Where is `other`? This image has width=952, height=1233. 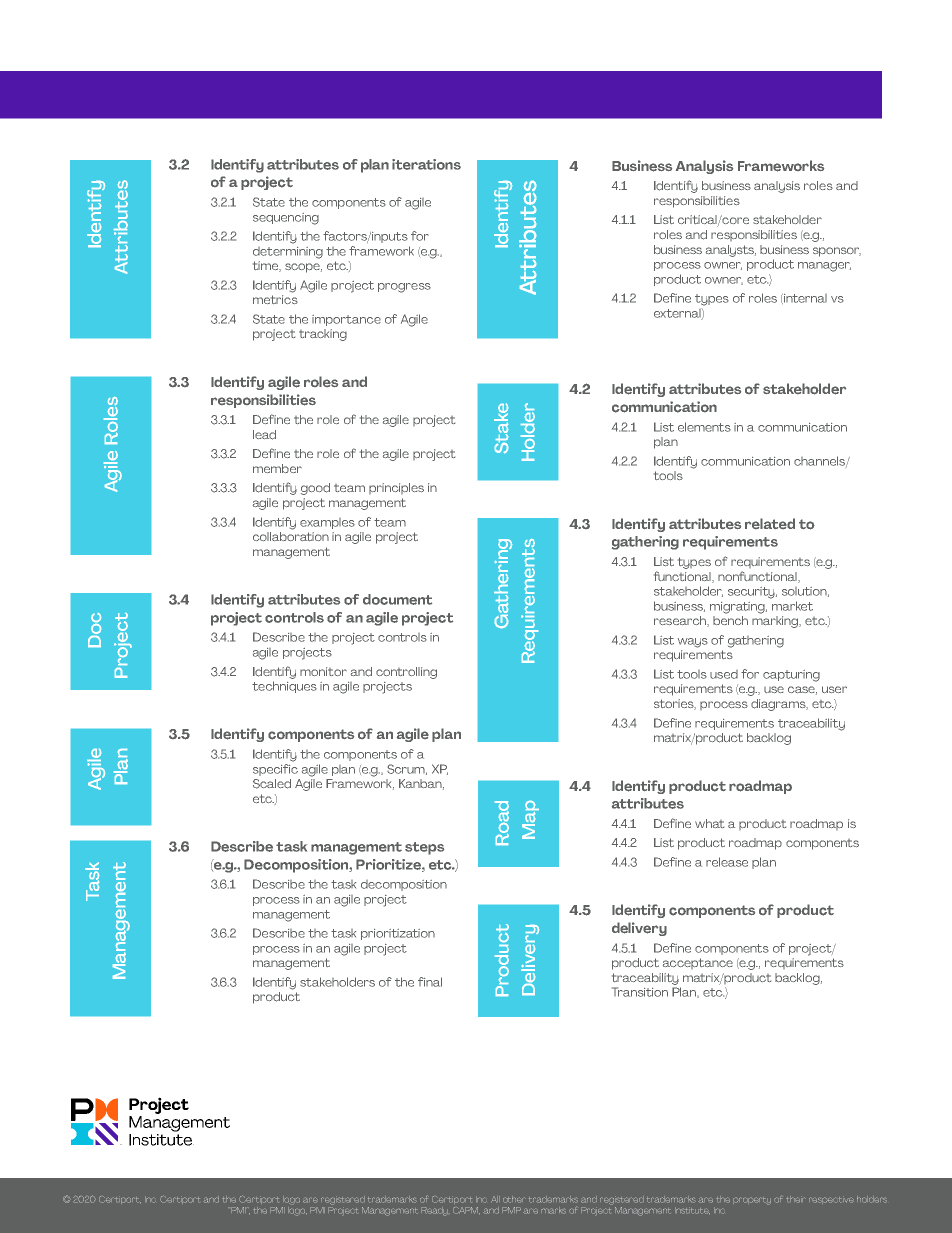
other is located at coordinates (514, 1199).
